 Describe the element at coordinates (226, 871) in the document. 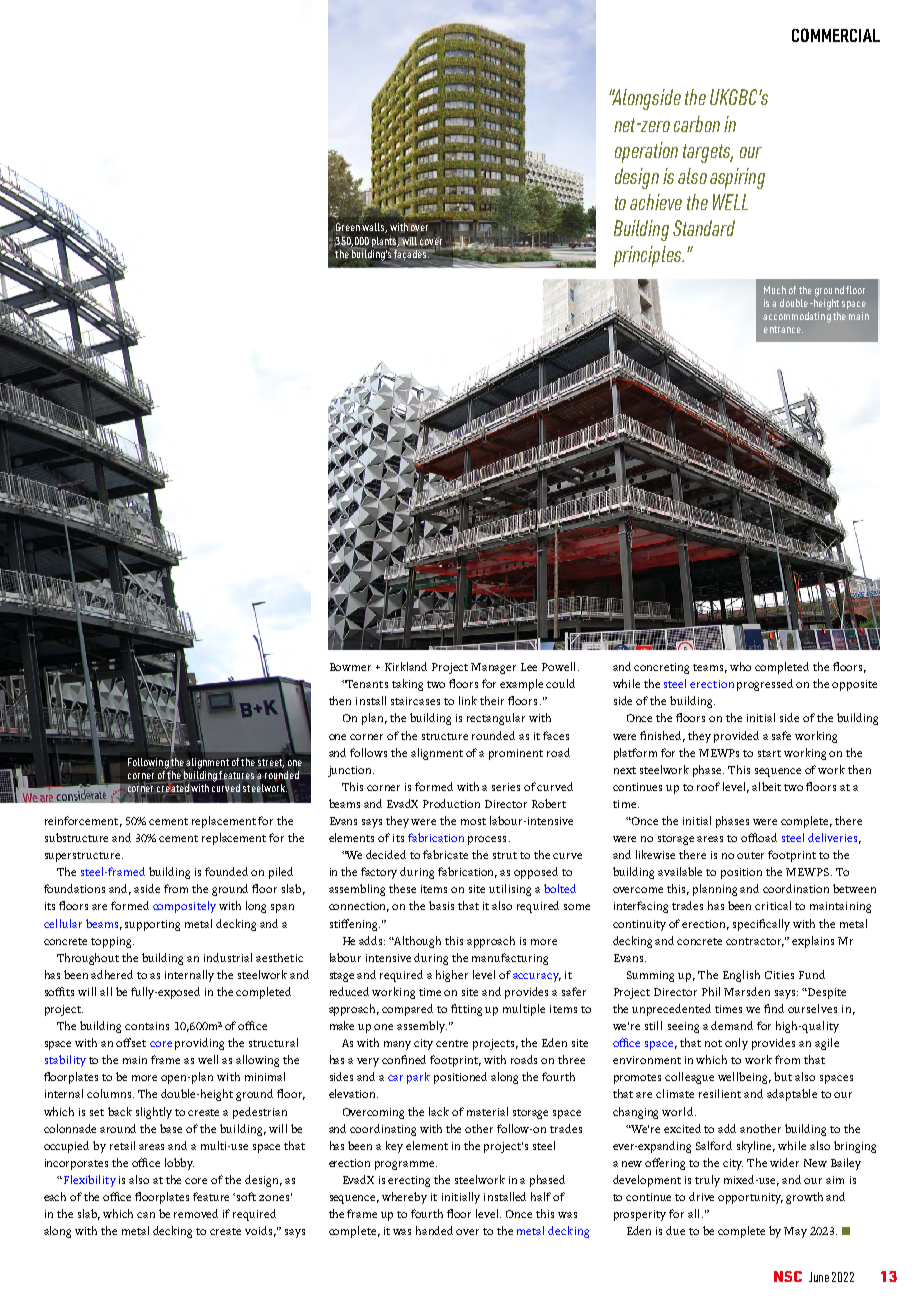

I see `founded` at that location.
